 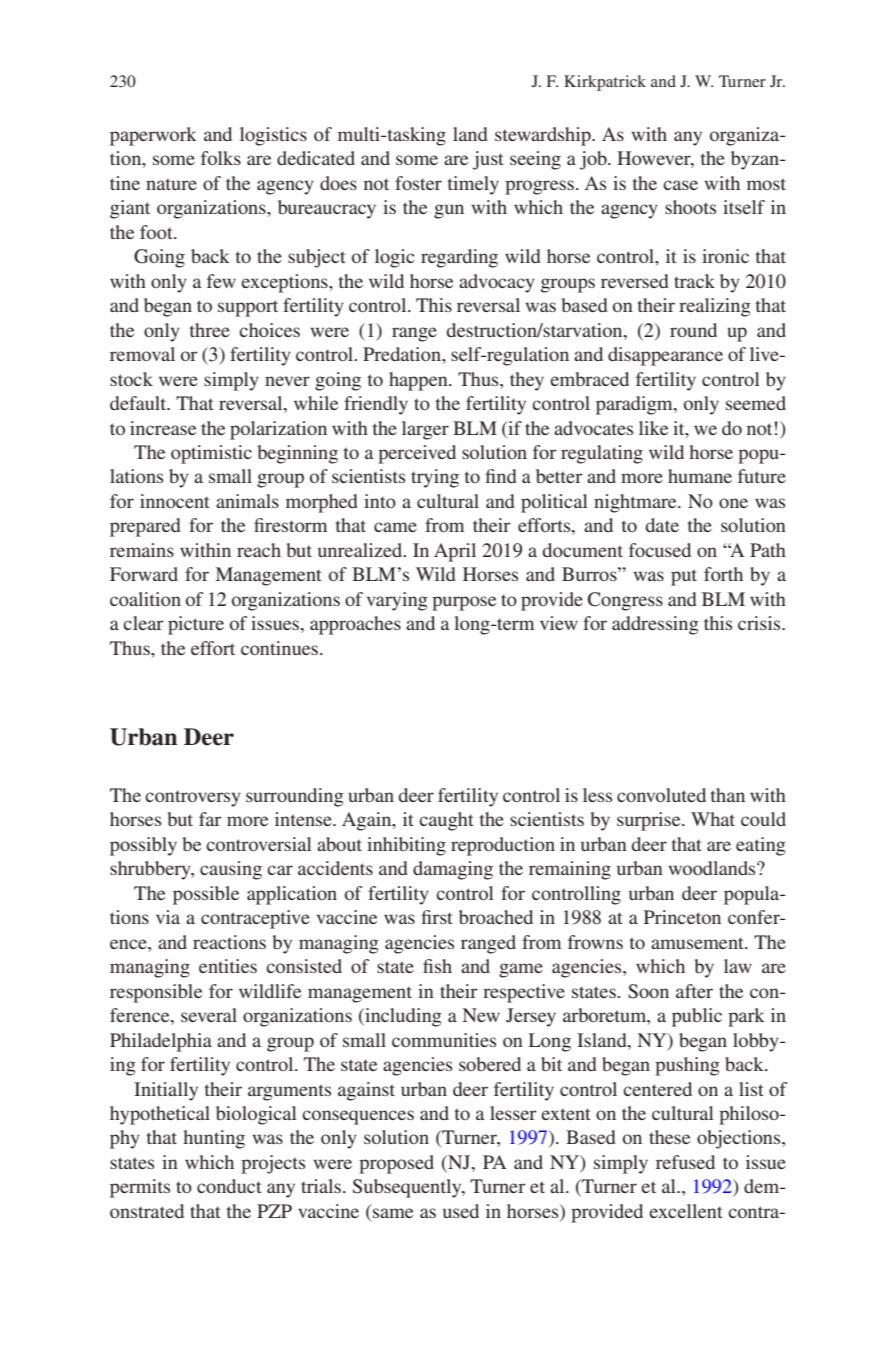 What do you see at coordinates (655, 625) in the page?
I see `addressing` at bounding box center [655, 625].
